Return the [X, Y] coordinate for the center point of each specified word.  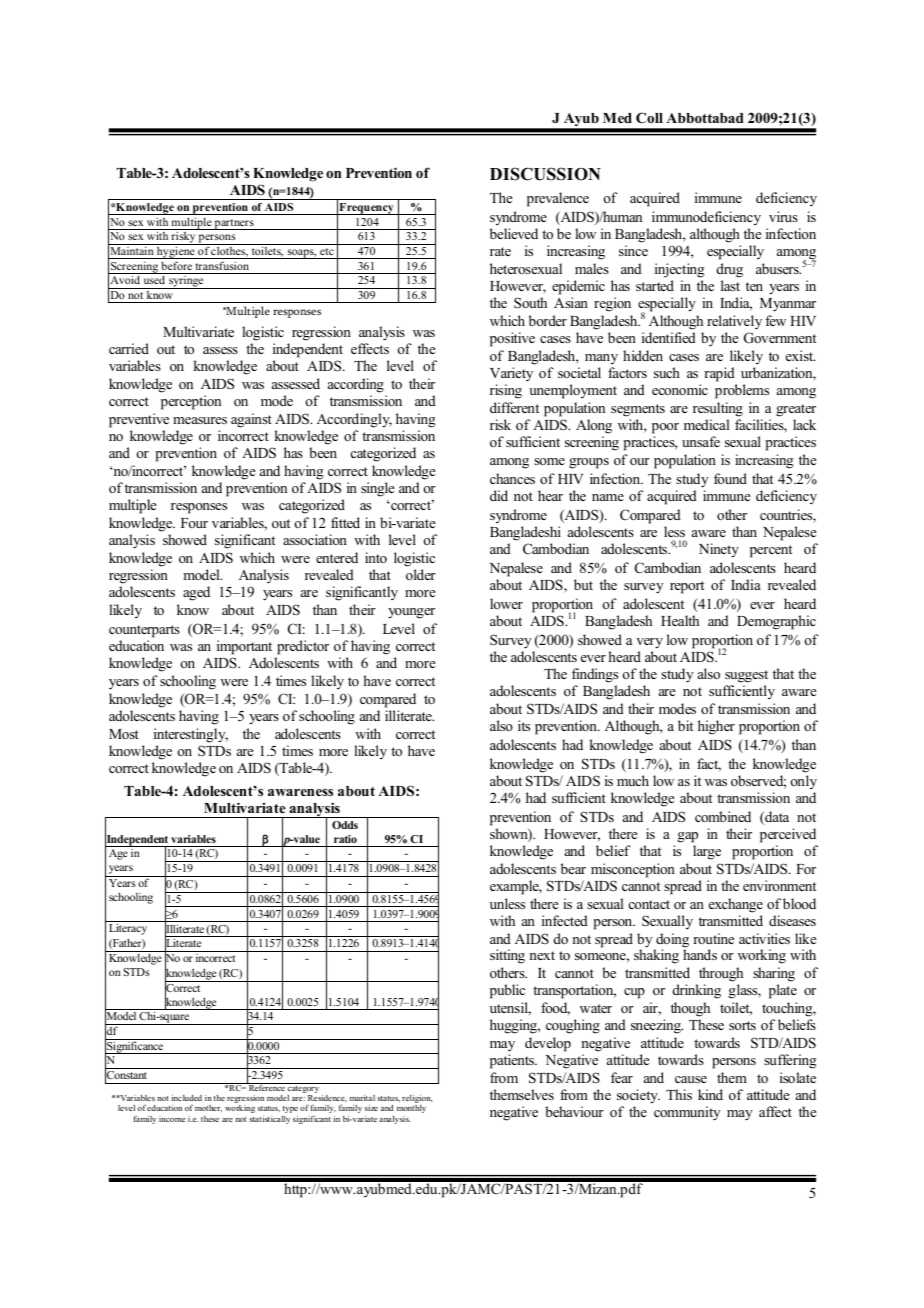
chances [512, 478]
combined [723, 816]
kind [710, 1094]
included [186, 1098]
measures [200, 420]
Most [124, 734]
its [524, 725]
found [730, 478]
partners [234, 224]
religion [417, 1100]
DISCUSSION [545, 174]
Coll [649, 118]
